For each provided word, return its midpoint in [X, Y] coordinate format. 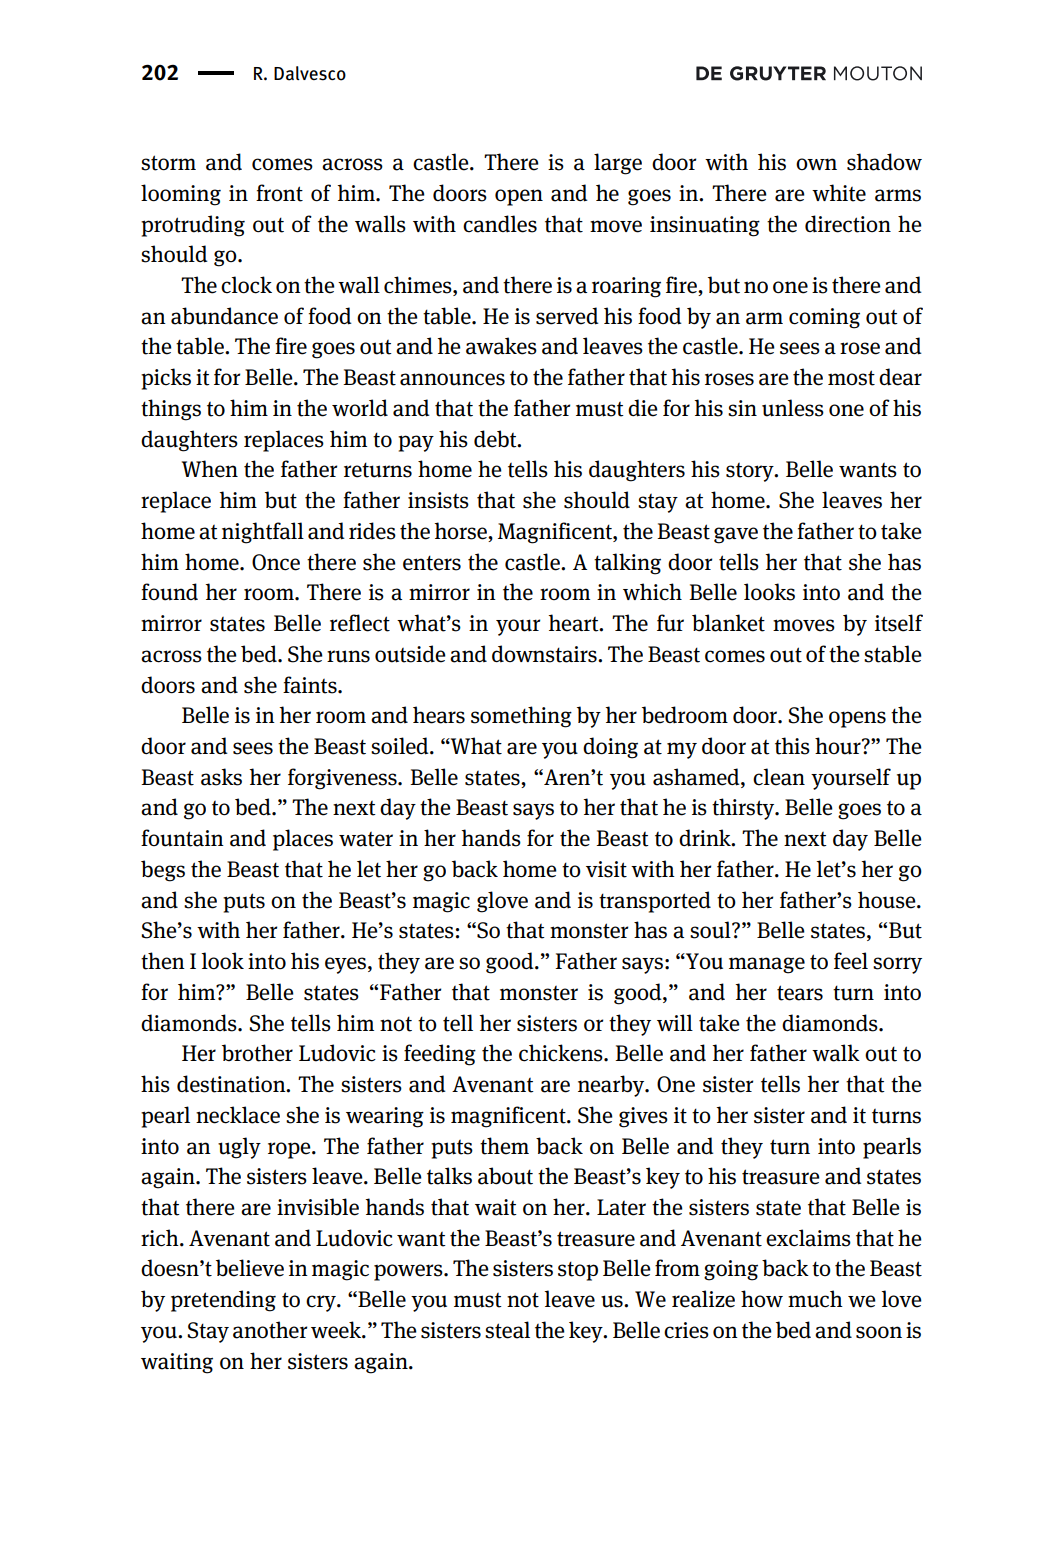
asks [221, 777]
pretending [223, 1301]
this [792, 746]
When [210, 469]
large [618, 164]
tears [800, 993]
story [751, 472]
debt [496, 439]
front [279, 193]
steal [507, 1330]
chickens [562, 1053]
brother [257, 1053]
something [521, 717]
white [839, 193]
